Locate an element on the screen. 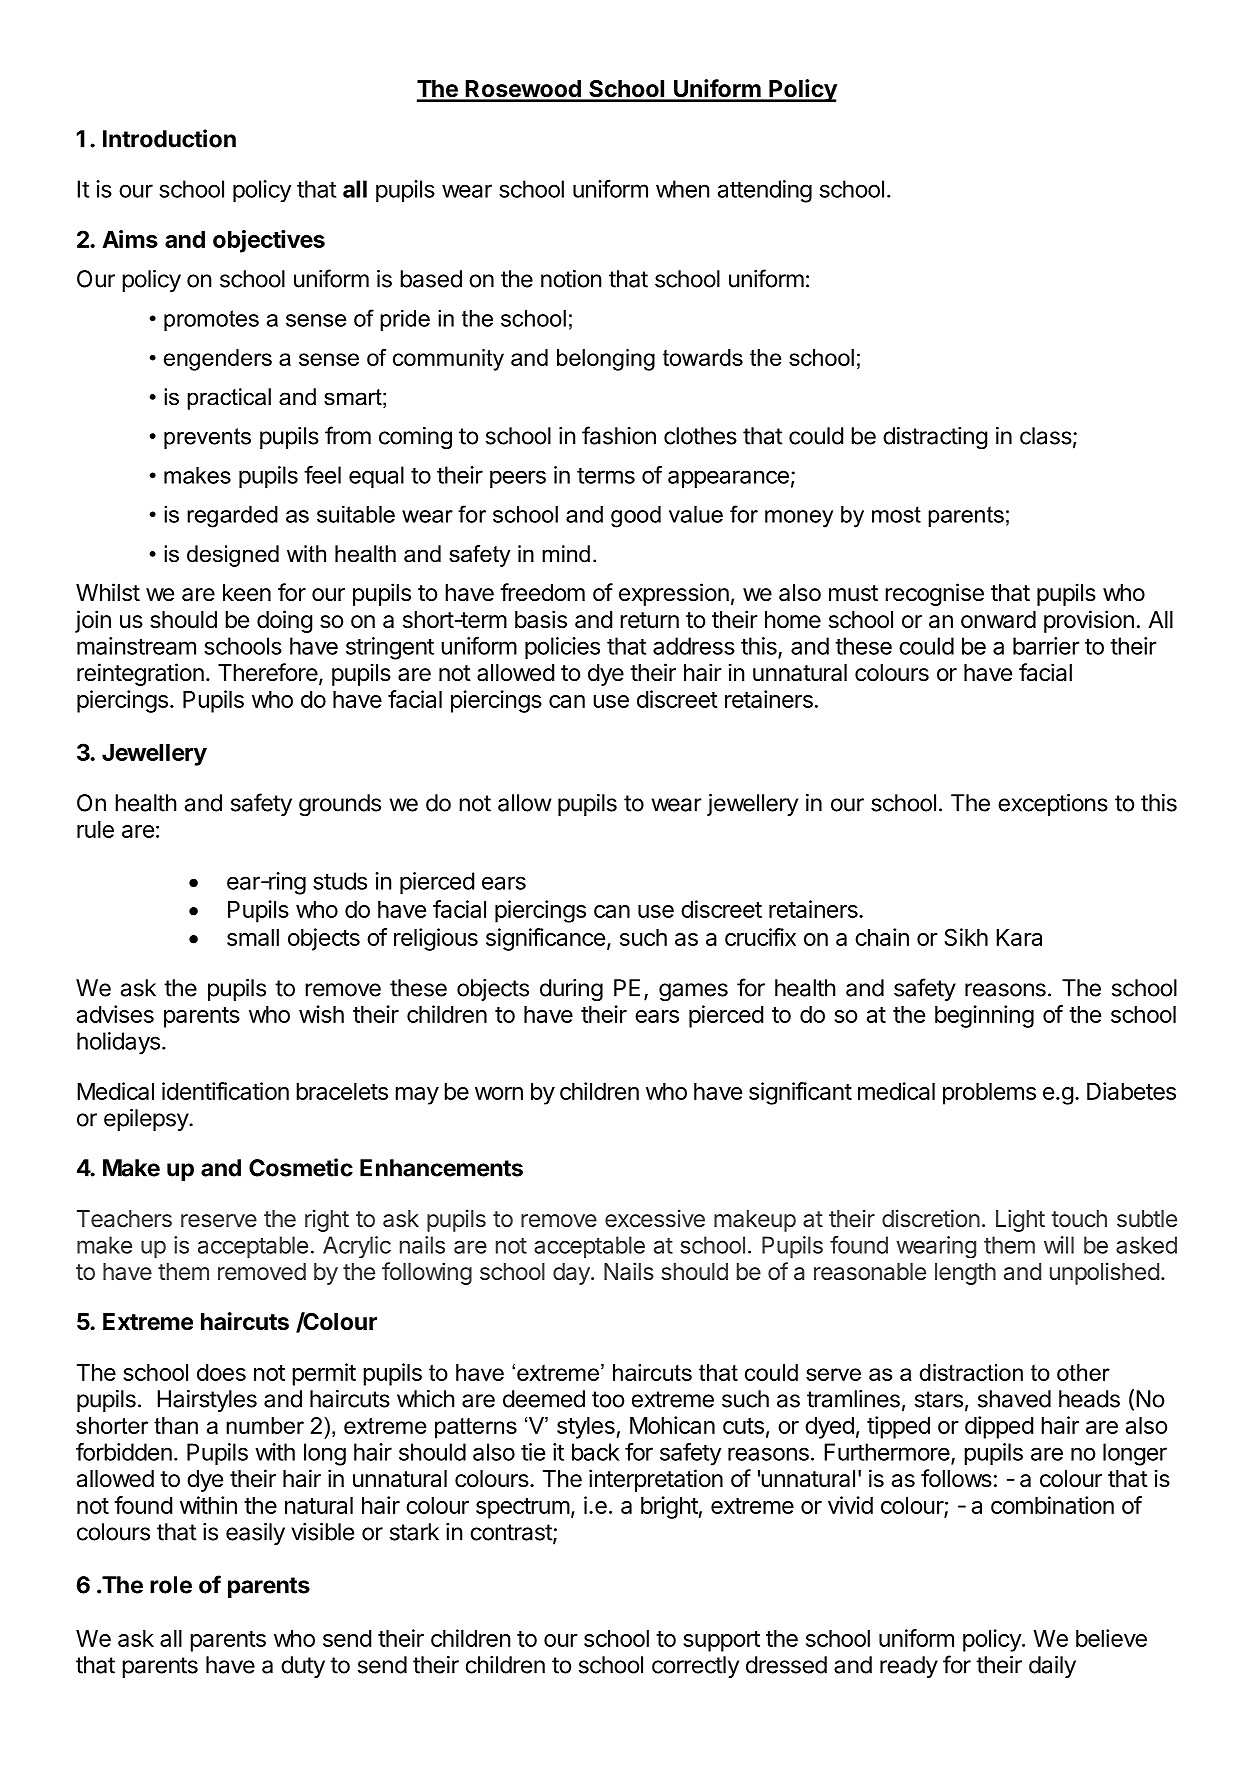 The width and height of the screenshot is (1253, 1771). correctly is located at coordinates (695, 1667).
